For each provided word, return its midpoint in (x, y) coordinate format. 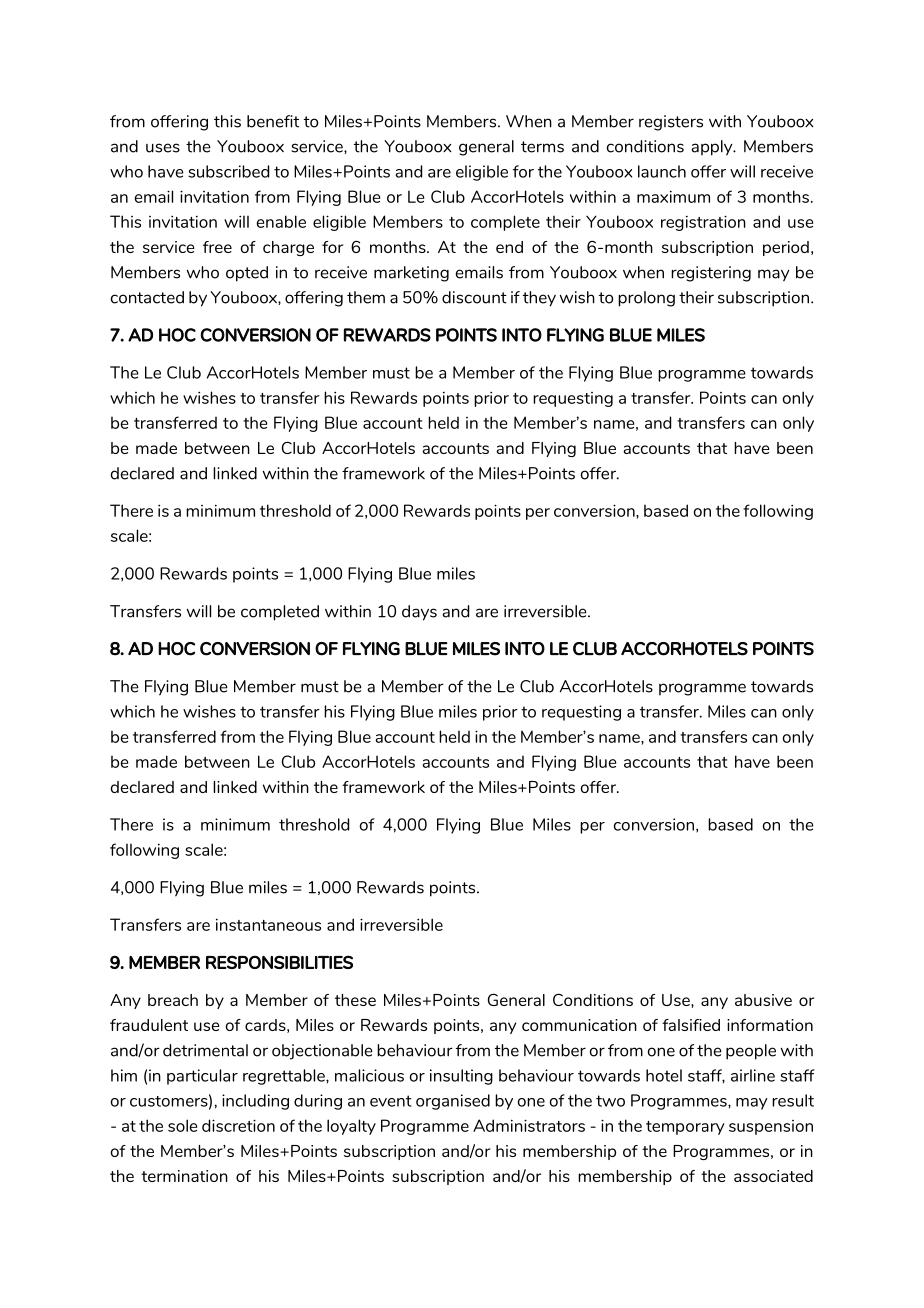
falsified (691, 1025)
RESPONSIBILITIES (279, 962)
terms (542, 147)
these (355, 1000)
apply (713, 148)
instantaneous (268, 924)
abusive (763, 1000)
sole (182, 1125)
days (419, 613)
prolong (646, 299)
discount (474, 297)
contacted (147, 297)
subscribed (228, 171)
